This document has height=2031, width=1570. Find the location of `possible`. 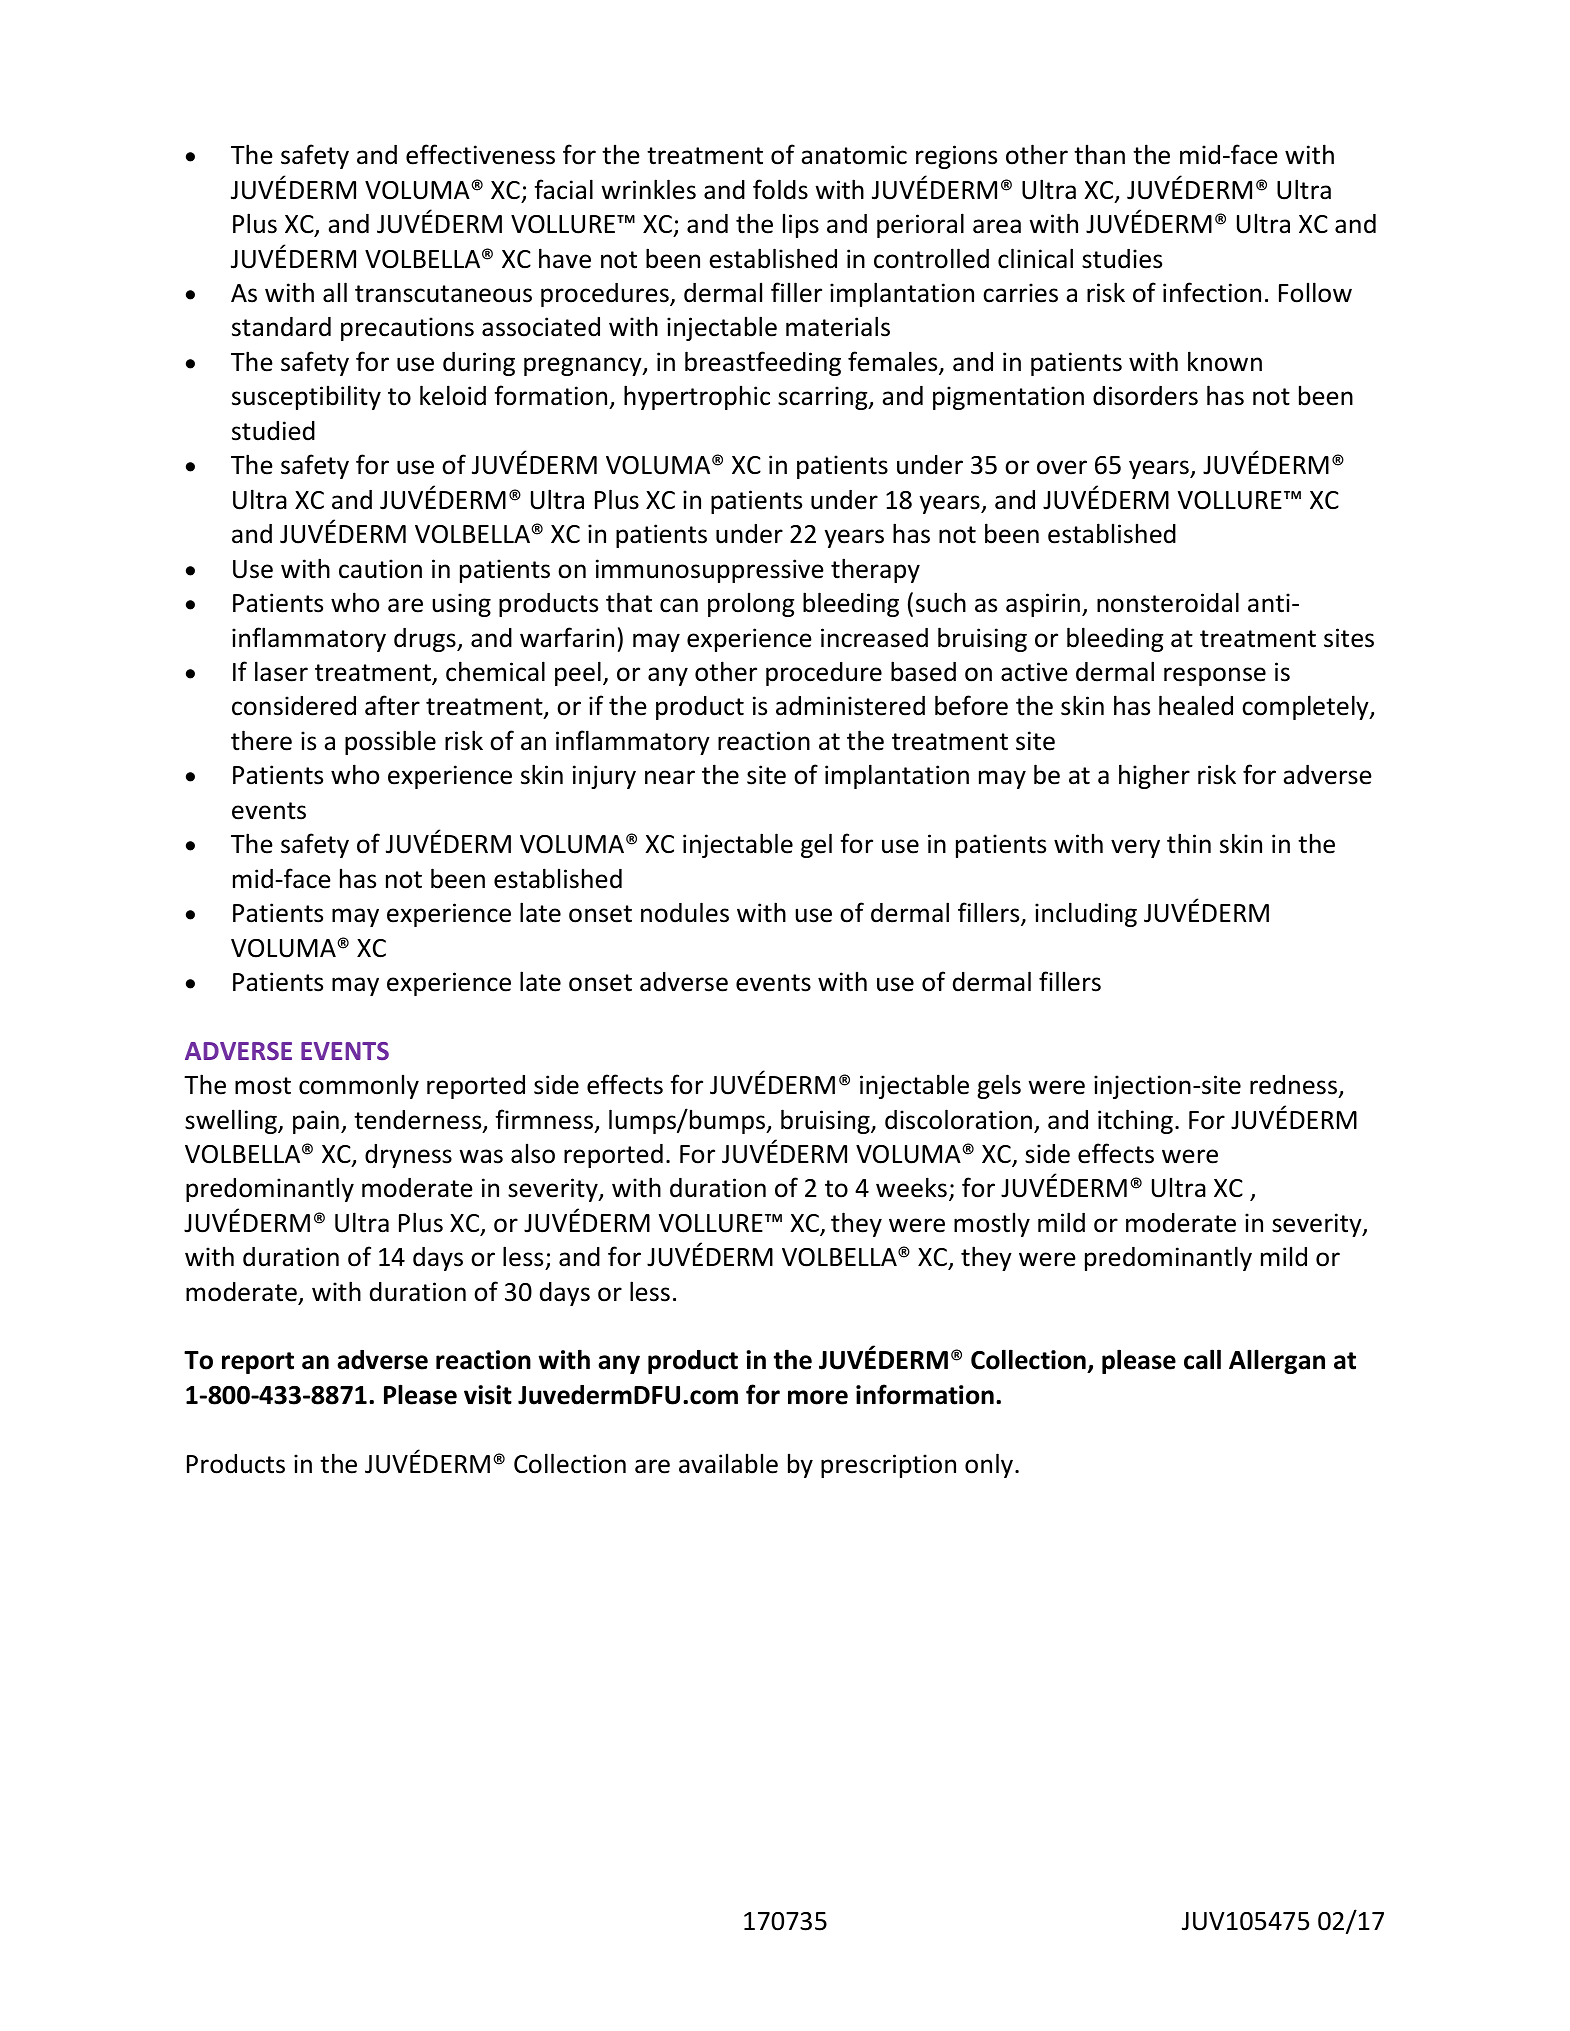

possible is located at coordinates (390, 742).
